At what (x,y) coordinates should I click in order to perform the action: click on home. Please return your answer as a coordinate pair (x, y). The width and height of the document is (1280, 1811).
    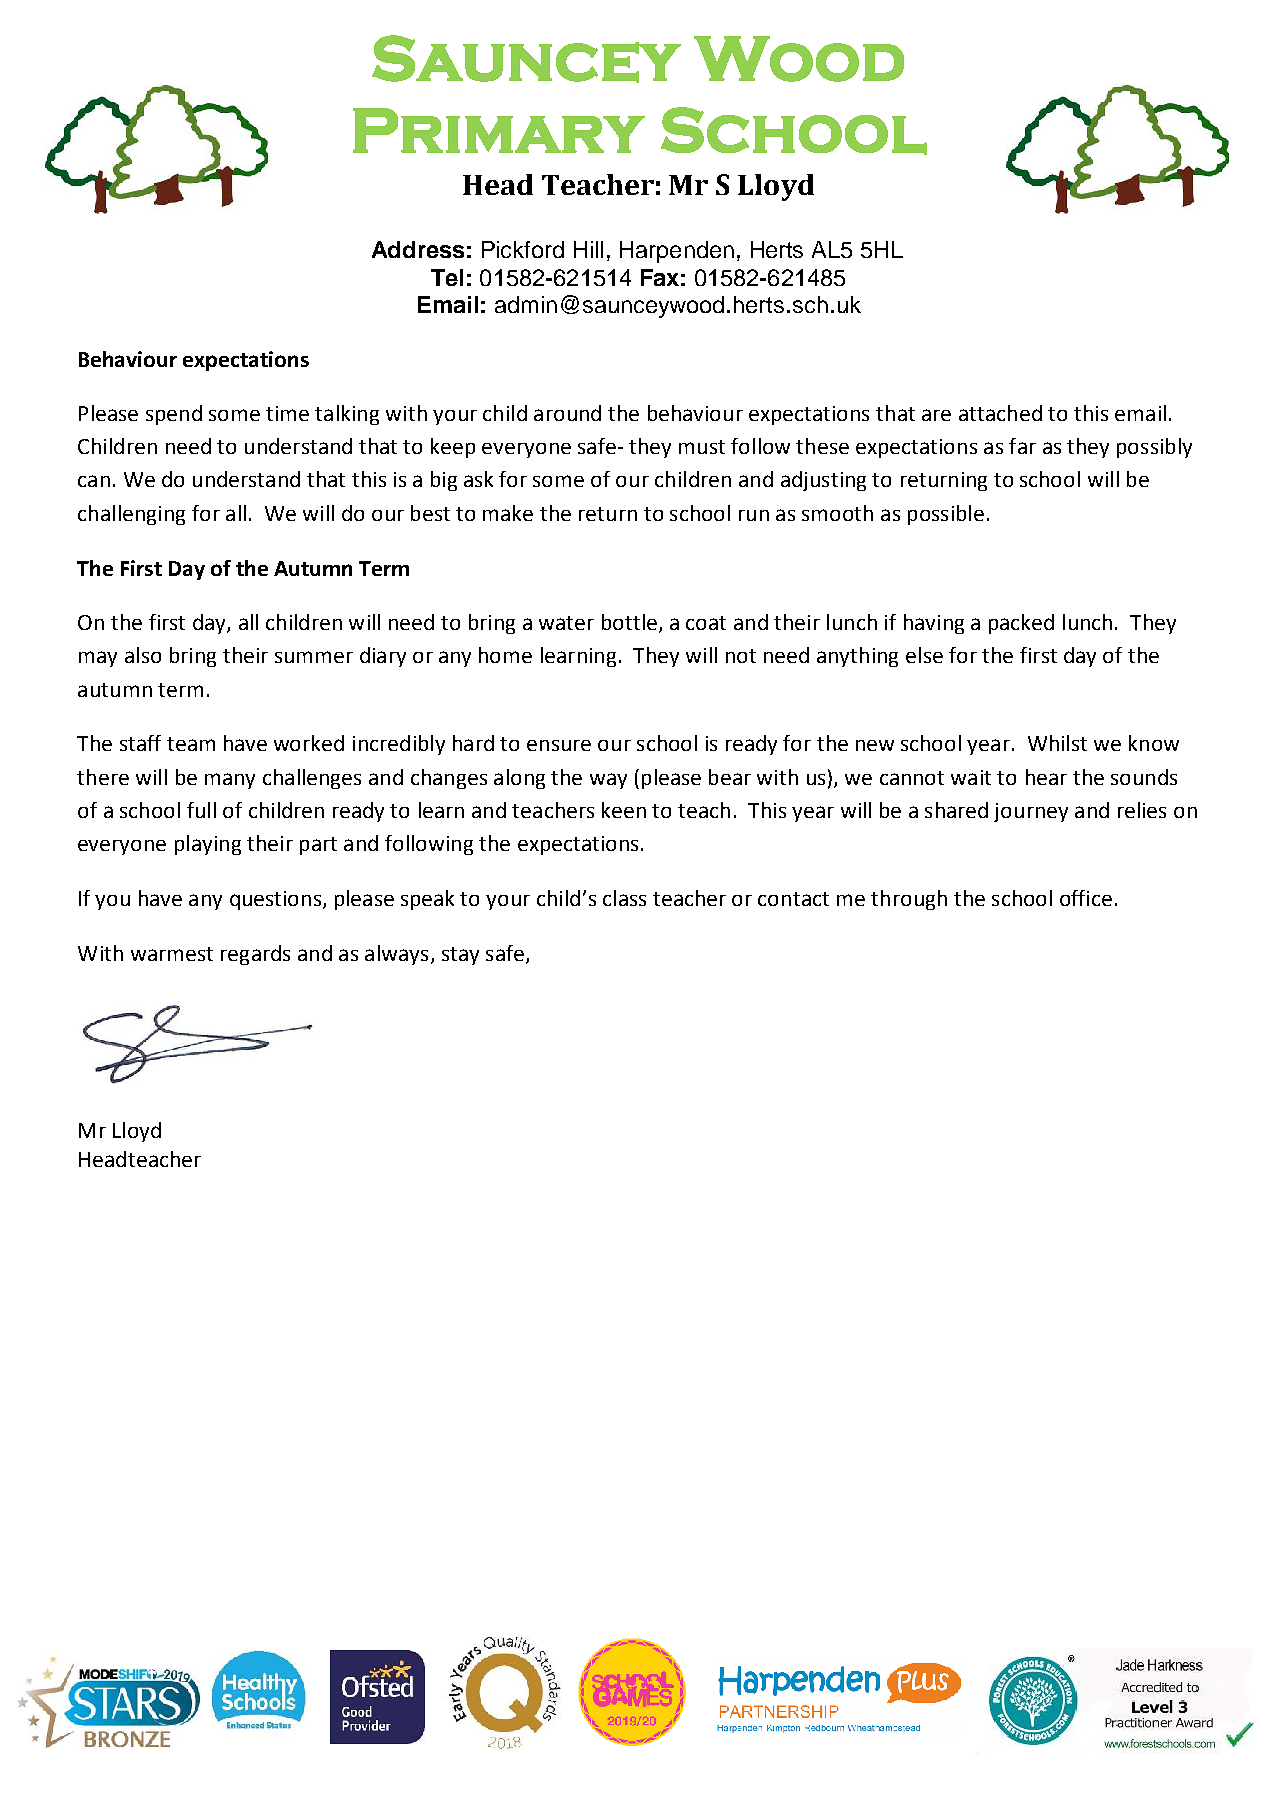
    Looking at the image, I should click on (505, 655).
